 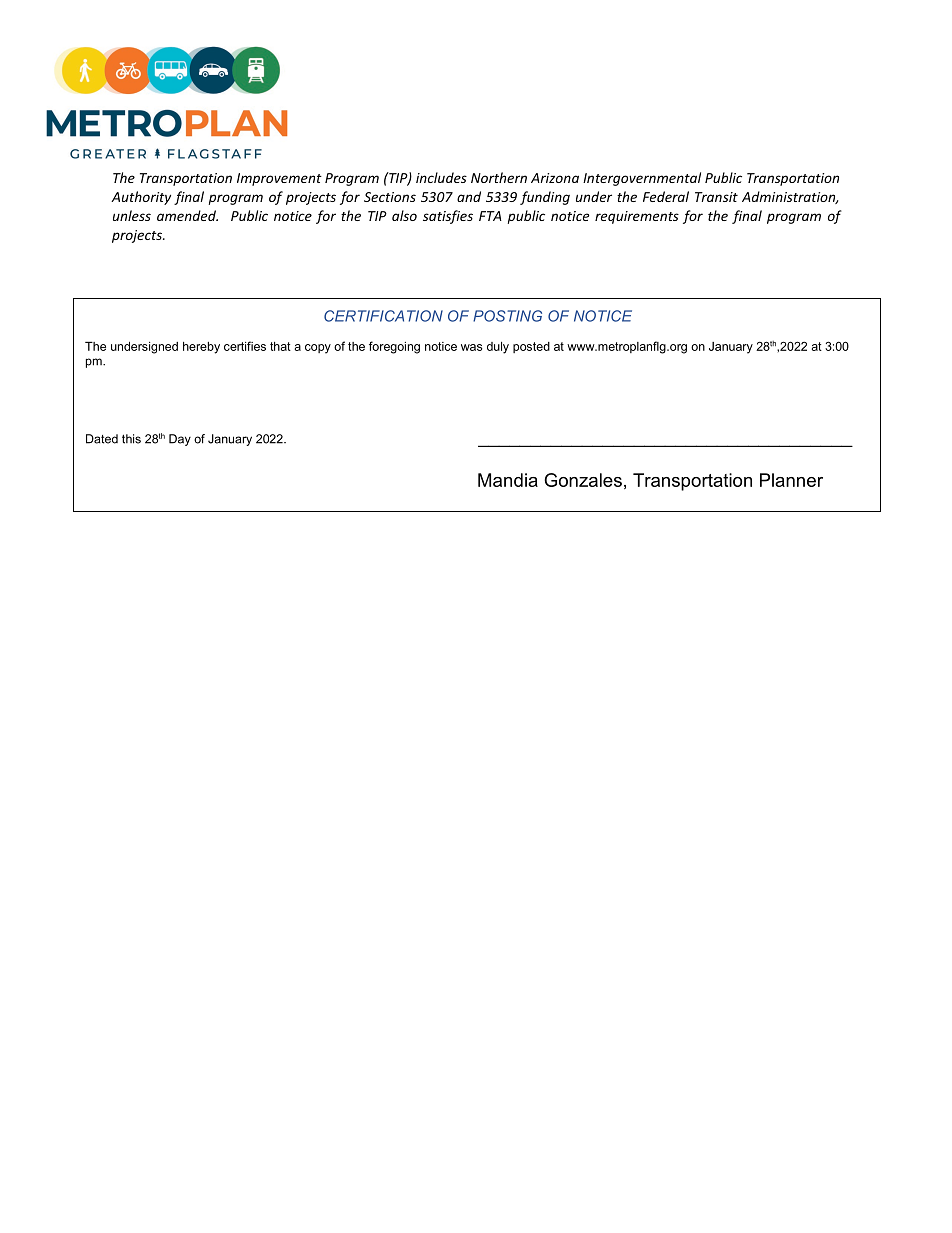 I want to click on foregoing, so click(x=394, y=347).
